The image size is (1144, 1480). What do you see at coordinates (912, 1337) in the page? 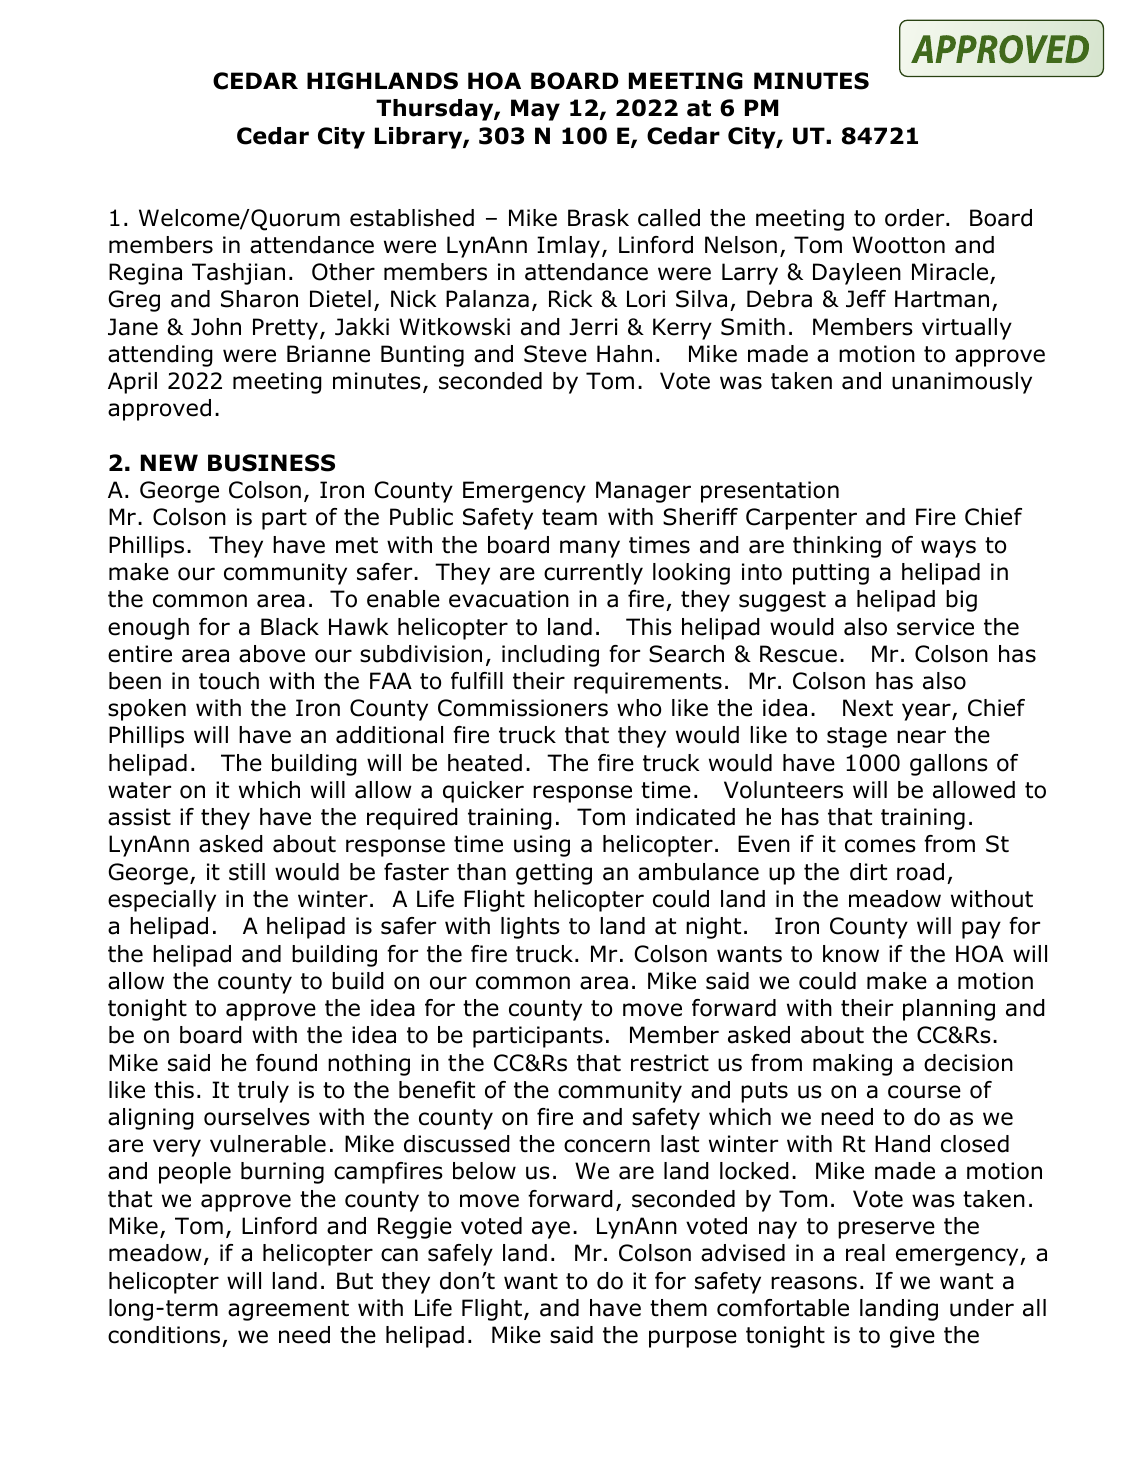
I see `give` at bounding box center [912, 1337].
